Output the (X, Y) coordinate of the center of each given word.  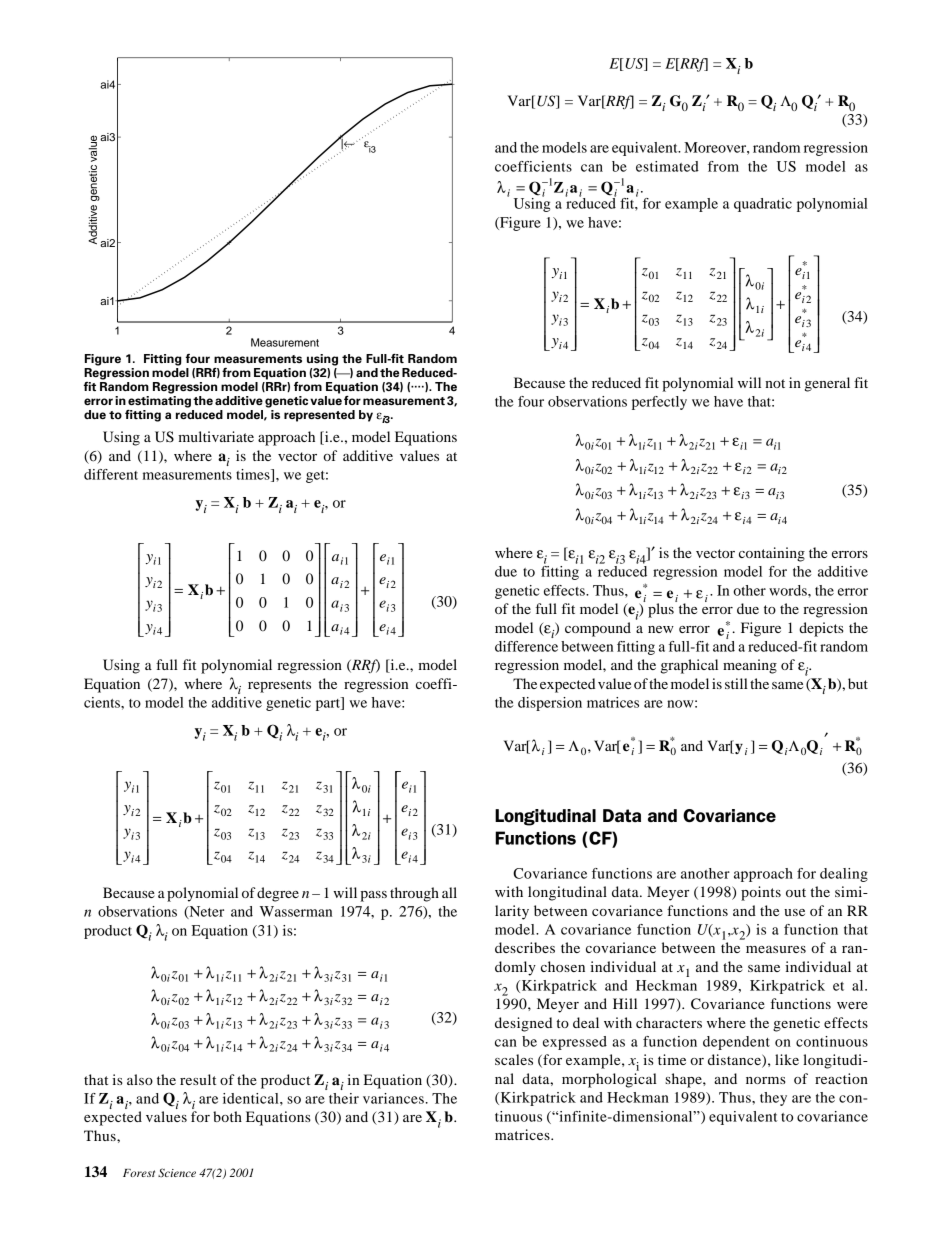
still (736, 683)
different (111, 474)
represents (279, 686)
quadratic (763, 205)
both (227, 1116)
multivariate (216, 436)
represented (319, 416)
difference (526, 646)
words (789, 590)
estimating (159, 400)
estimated (667, 166)
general (827, 384)
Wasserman (296, 911)
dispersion (550, 704)
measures (776, 949)
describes (525, 947)
